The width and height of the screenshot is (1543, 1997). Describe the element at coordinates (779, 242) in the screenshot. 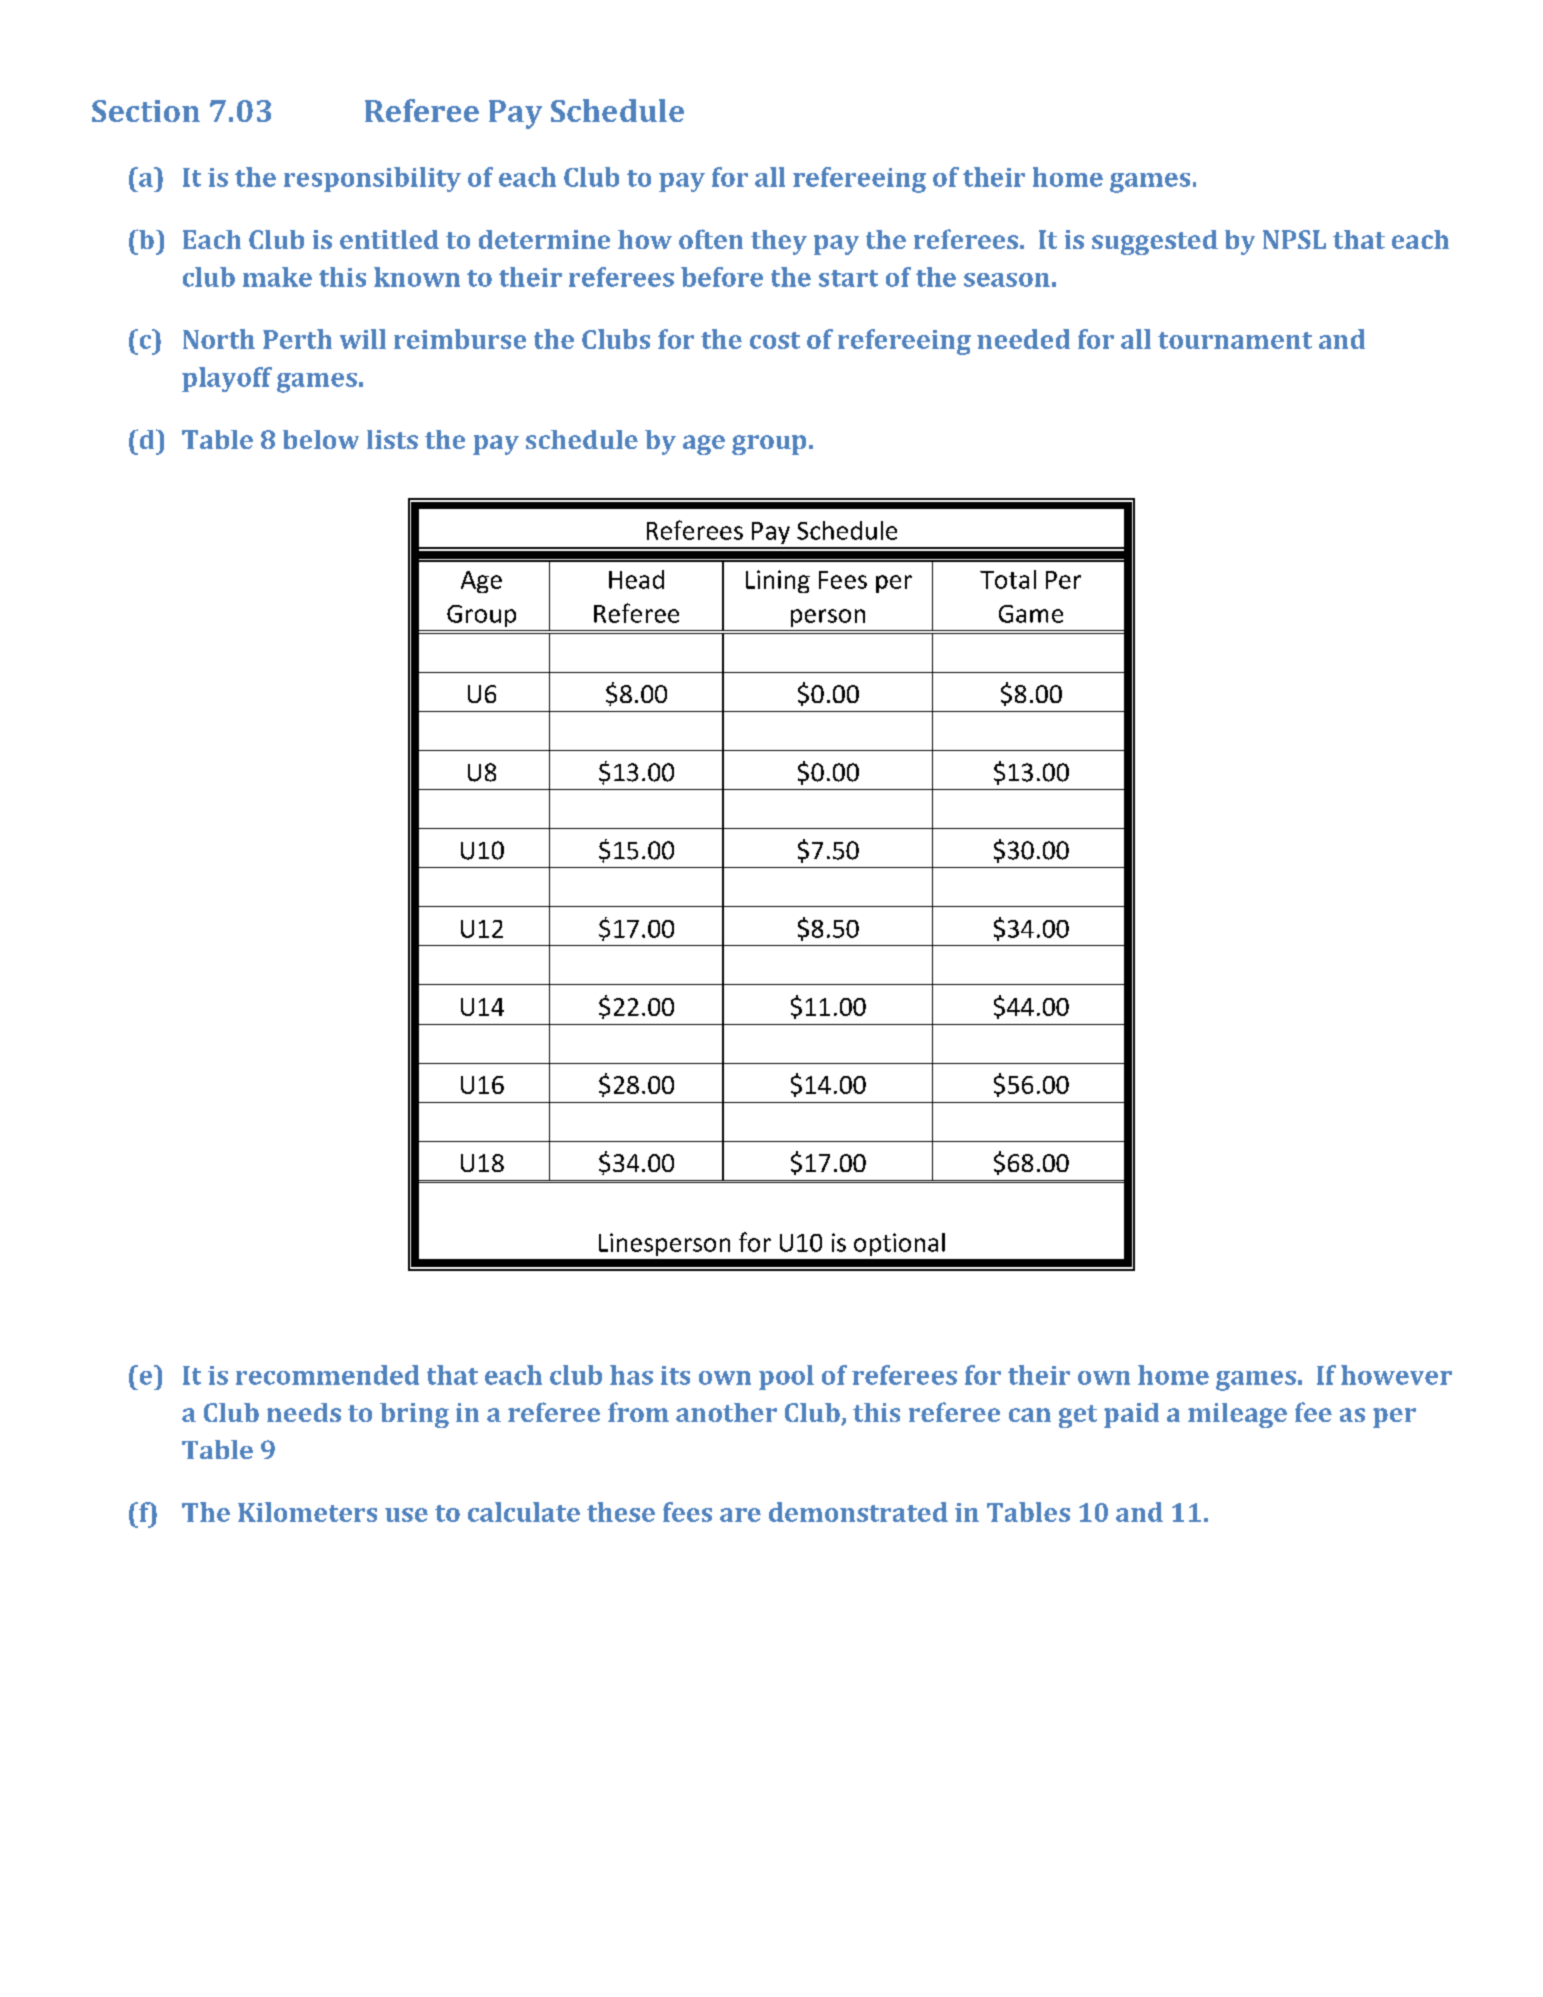

I see `they` at that location.
